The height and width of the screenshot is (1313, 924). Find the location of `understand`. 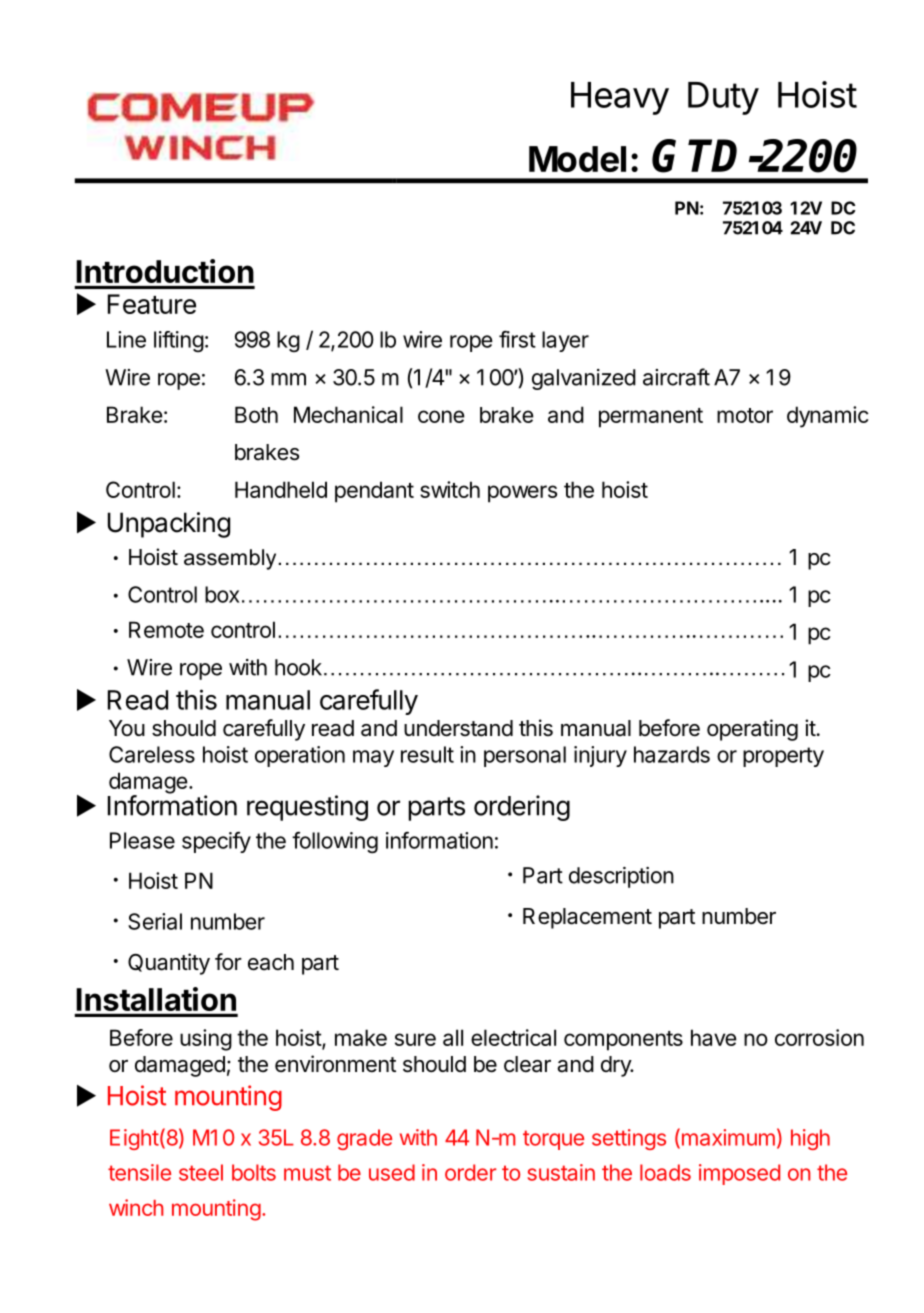

understand is located at coordinates (458, 728).
